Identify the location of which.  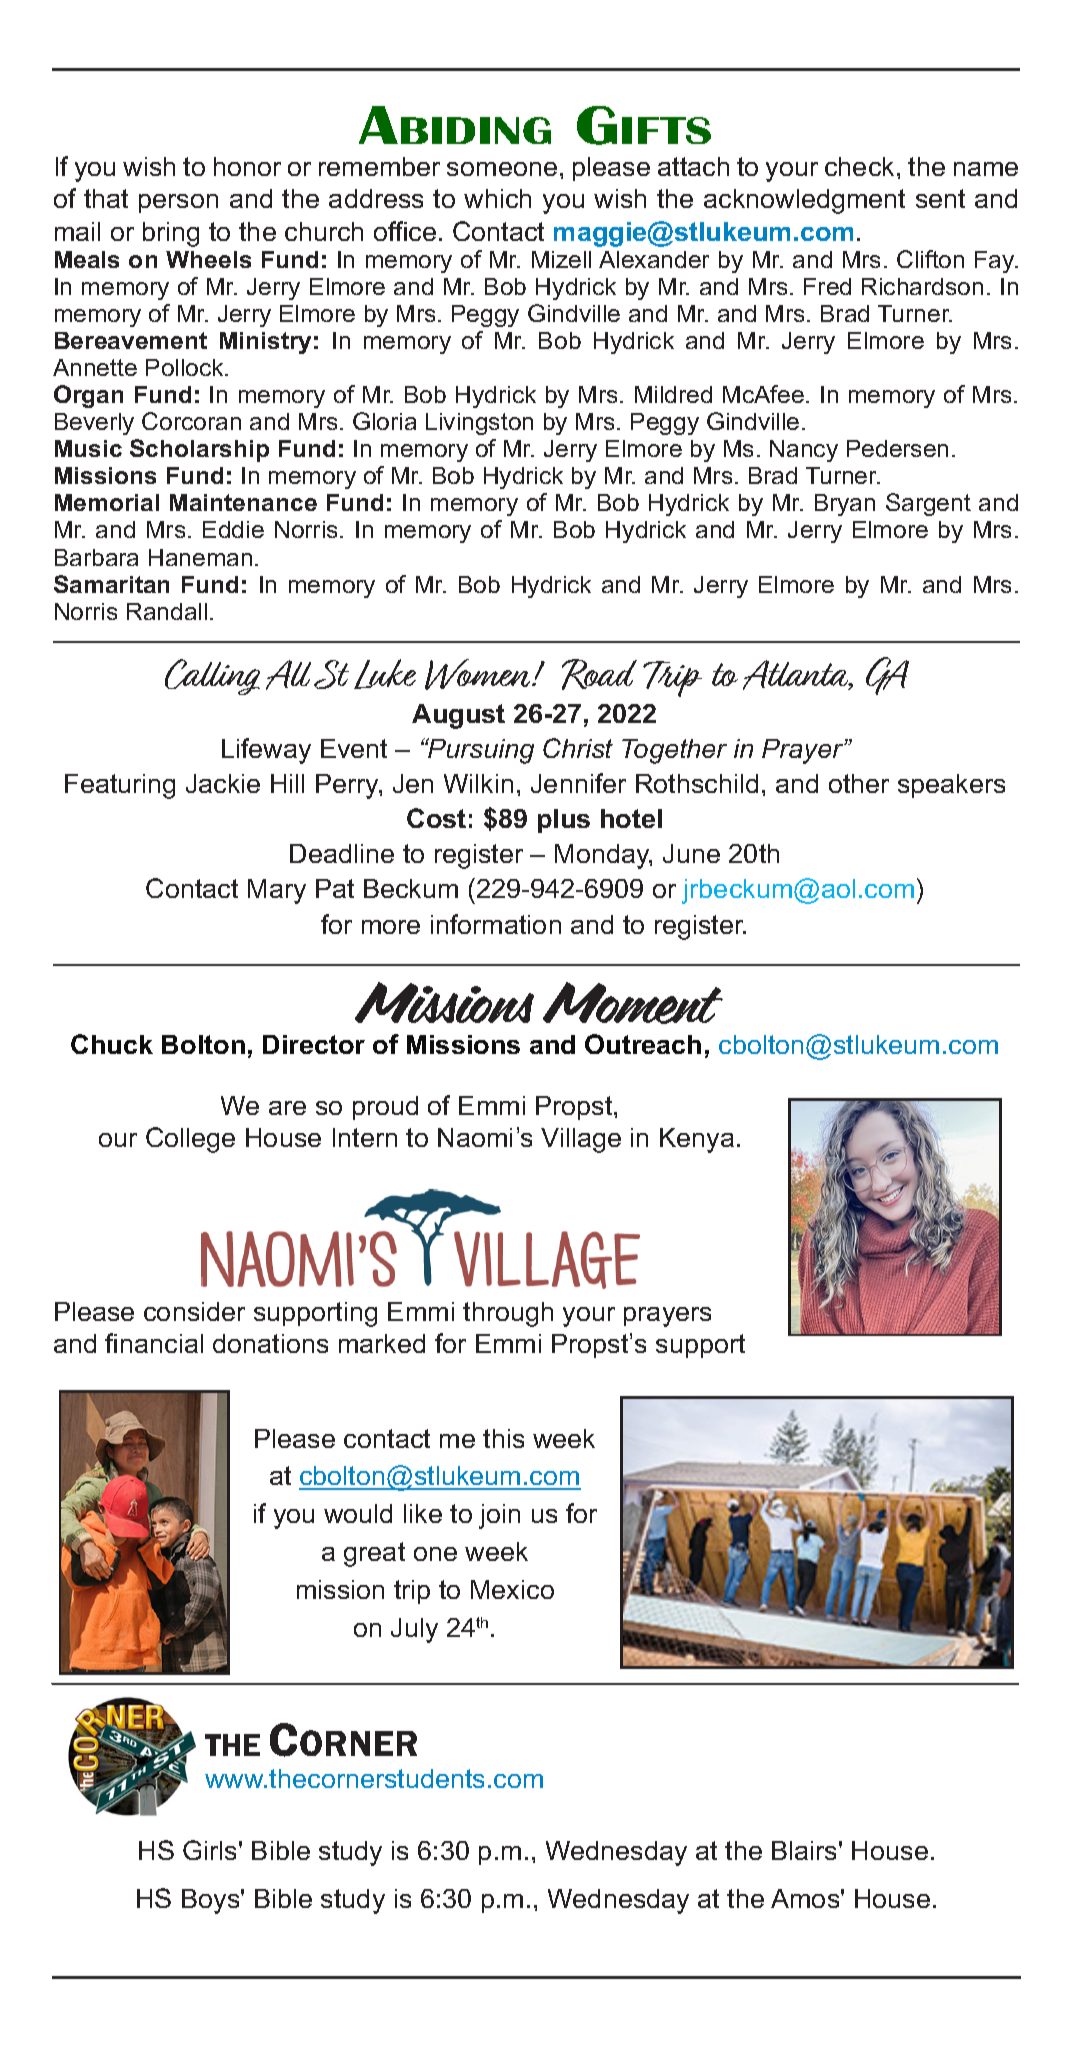
(497, 198).
